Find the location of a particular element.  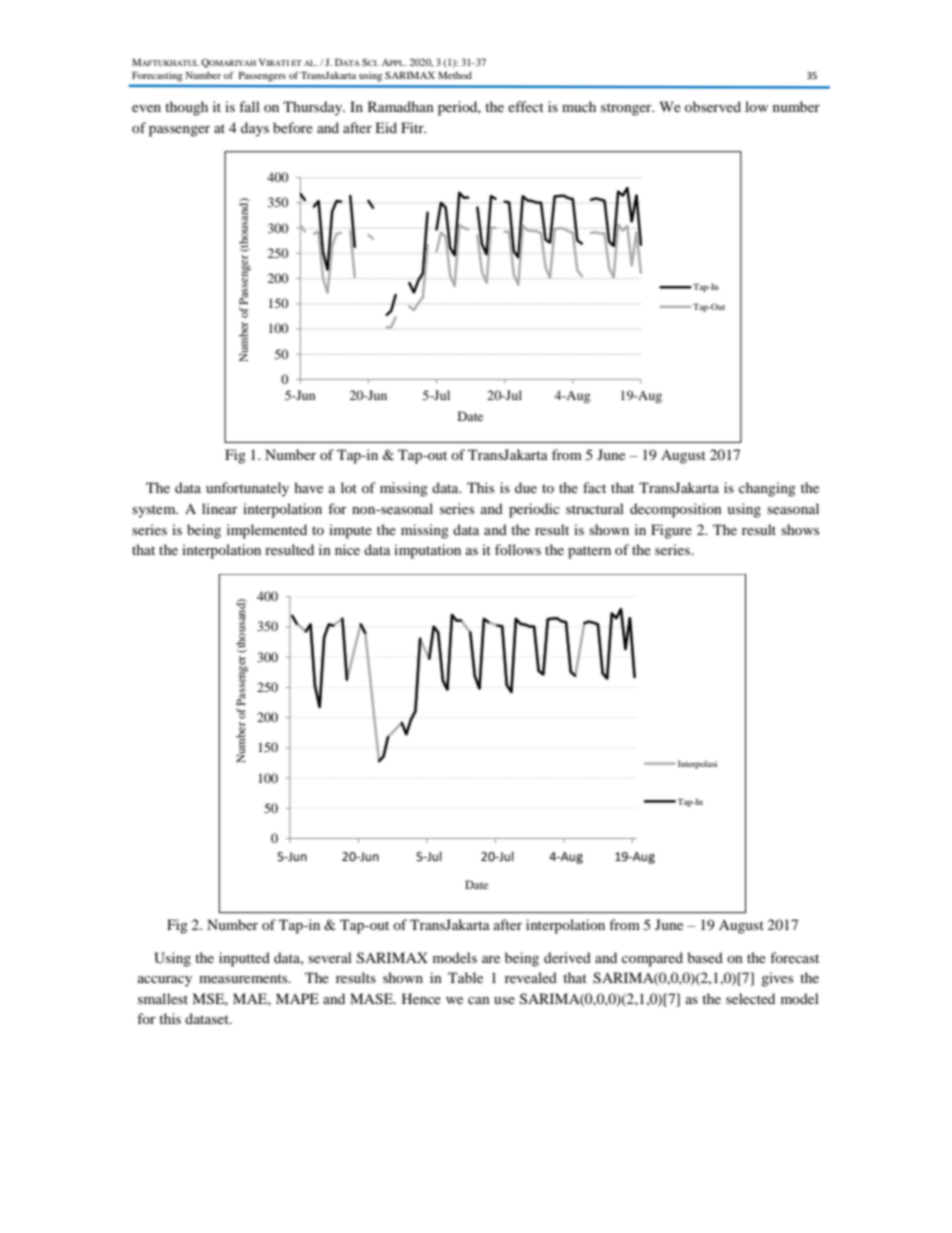

fall is located at coordinates (249, 106).
